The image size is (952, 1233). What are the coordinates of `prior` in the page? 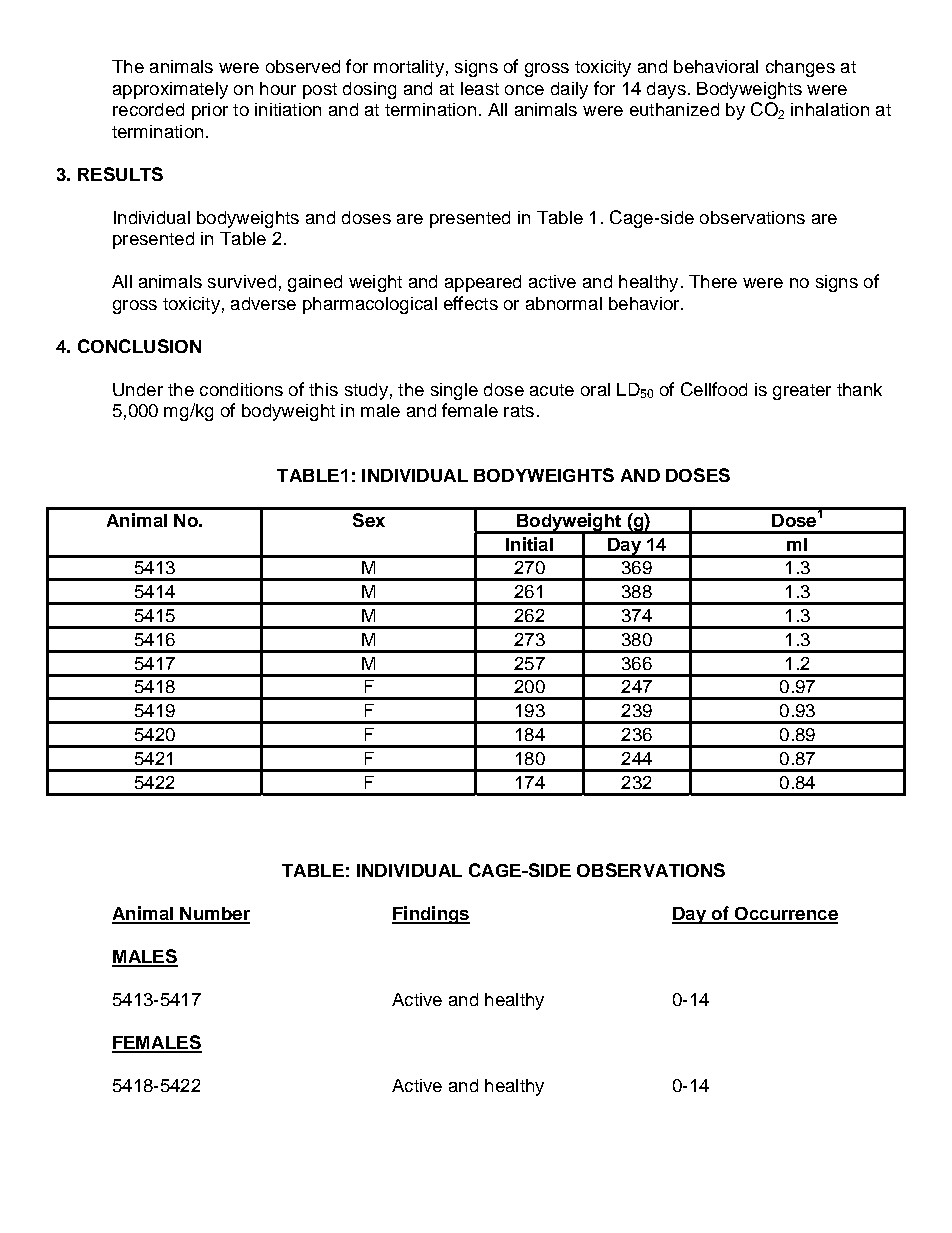 It's located at (210, 111).
